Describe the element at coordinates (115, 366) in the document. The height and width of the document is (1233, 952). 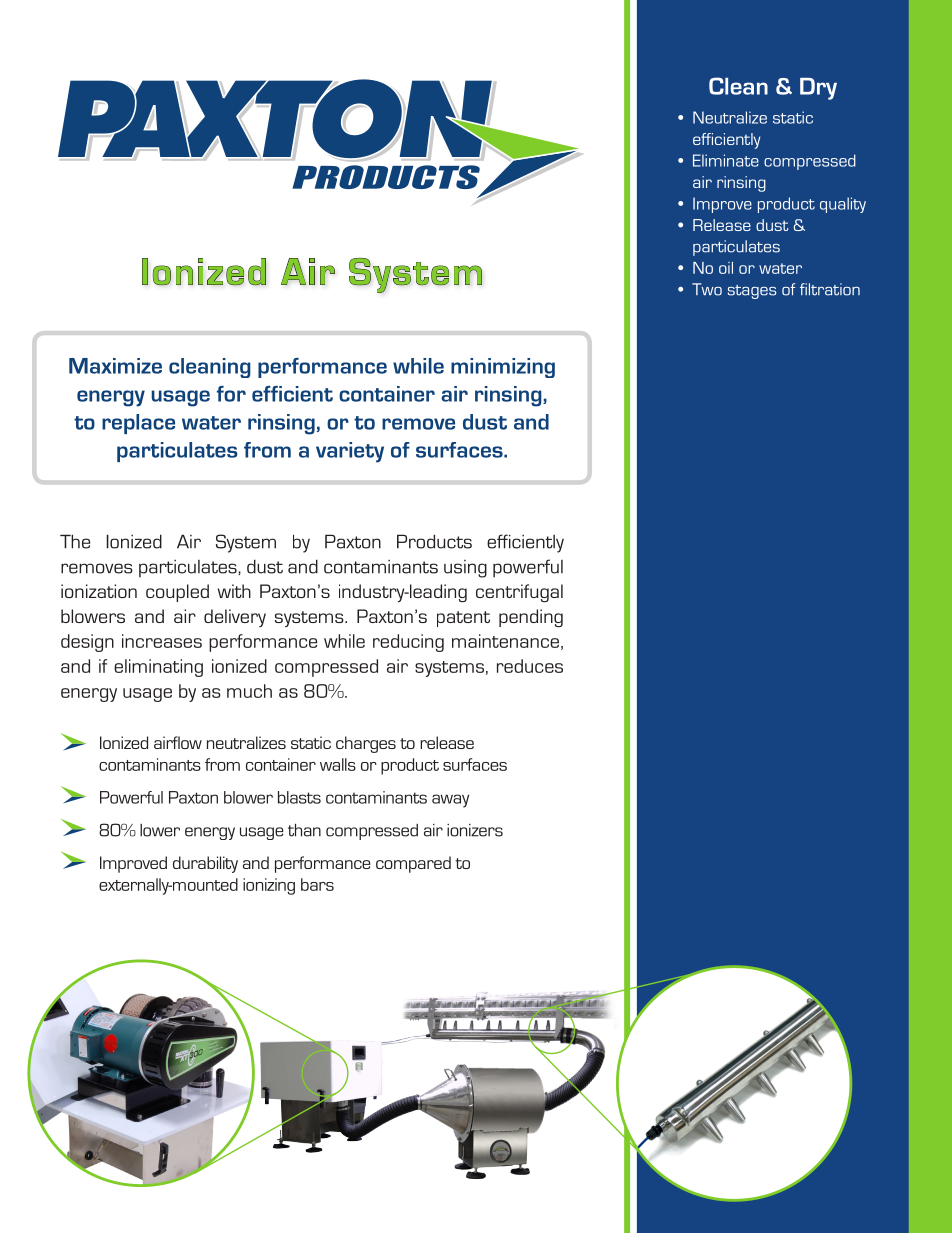
I see `Maximize` at that location.
